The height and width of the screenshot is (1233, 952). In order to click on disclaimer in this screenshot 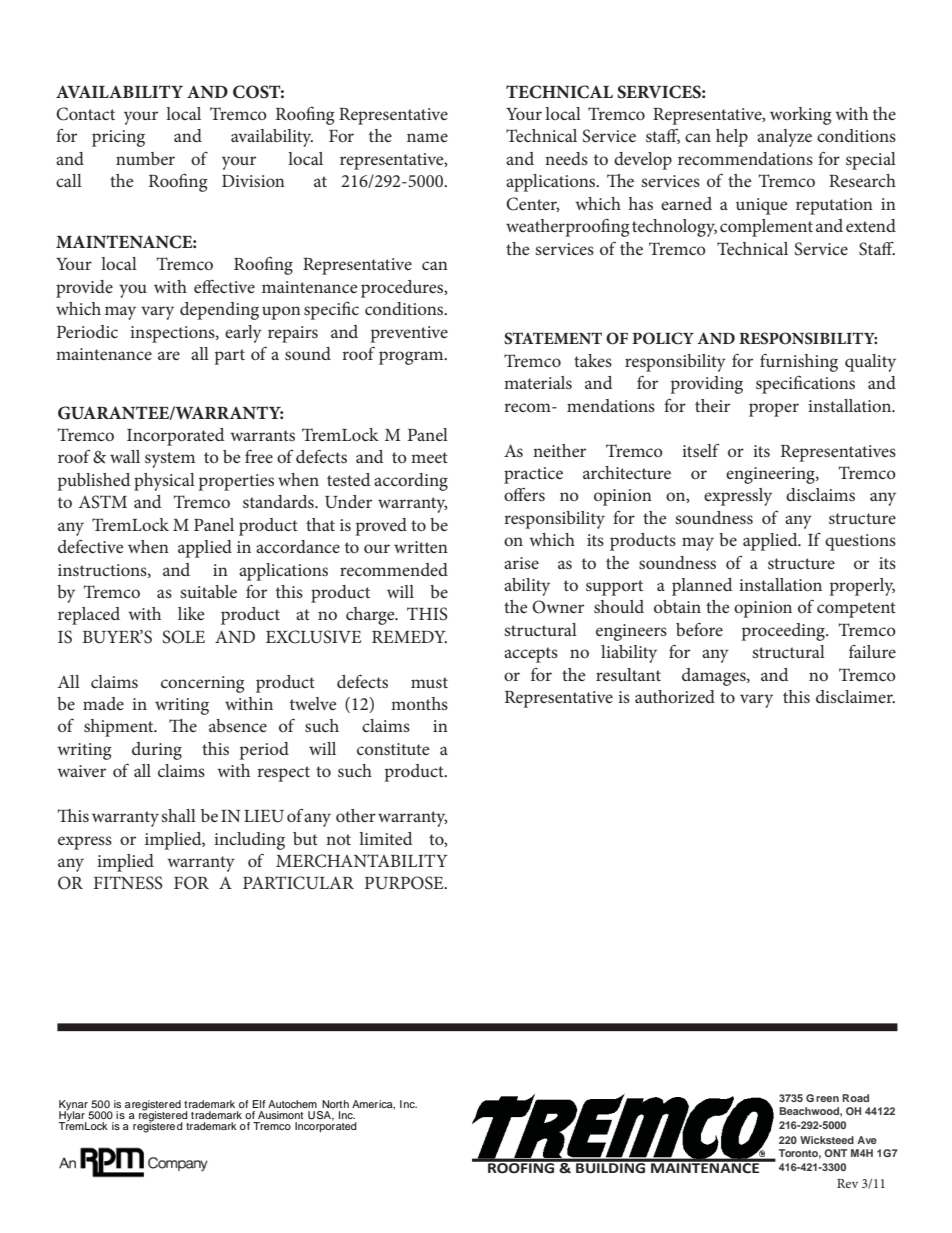, I will do `click(855, 696)`.
